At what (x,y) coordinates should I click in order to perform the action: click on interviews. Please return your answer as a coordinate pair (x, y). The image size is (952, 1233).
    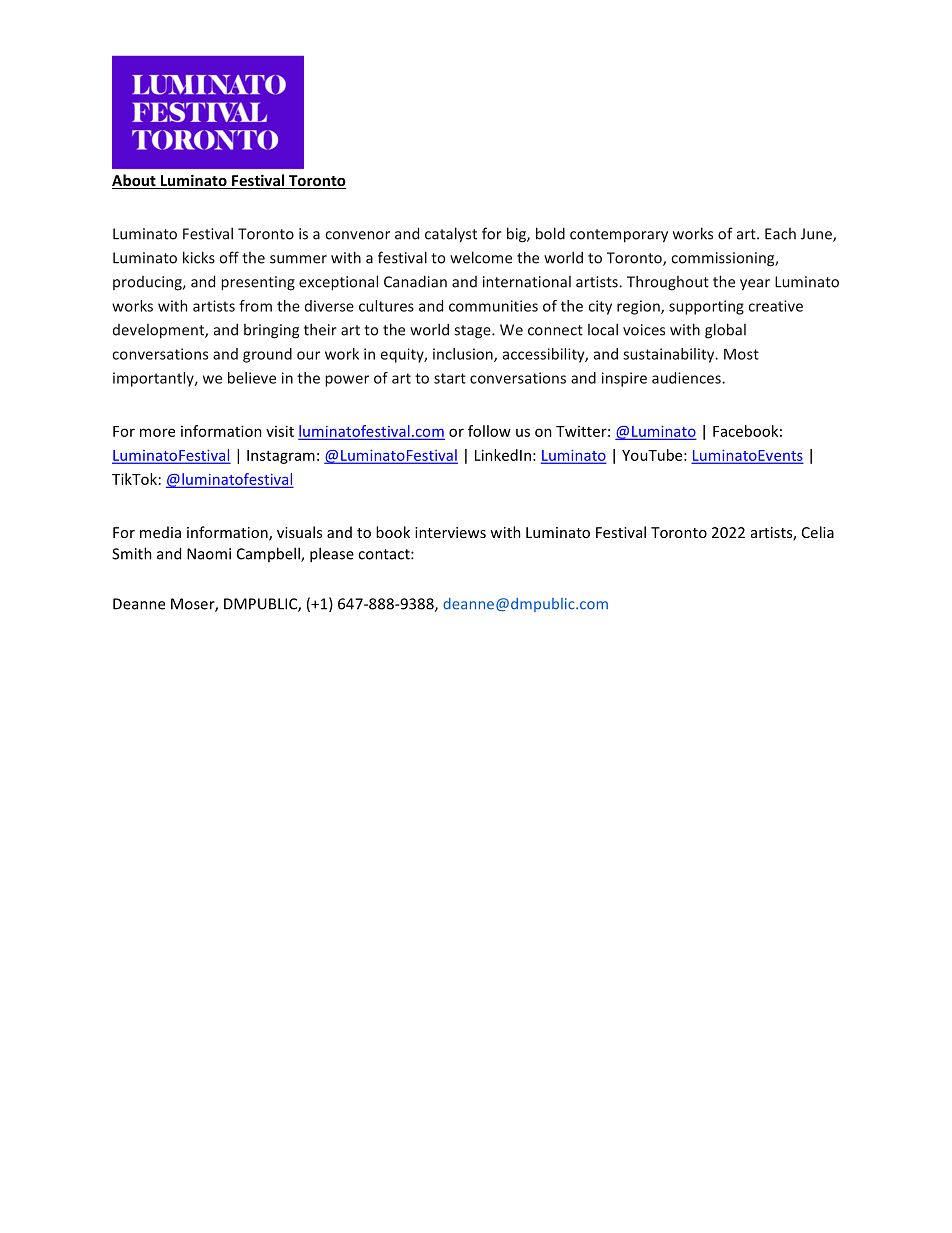
    Looking at the image, I should click on (450, 532).
